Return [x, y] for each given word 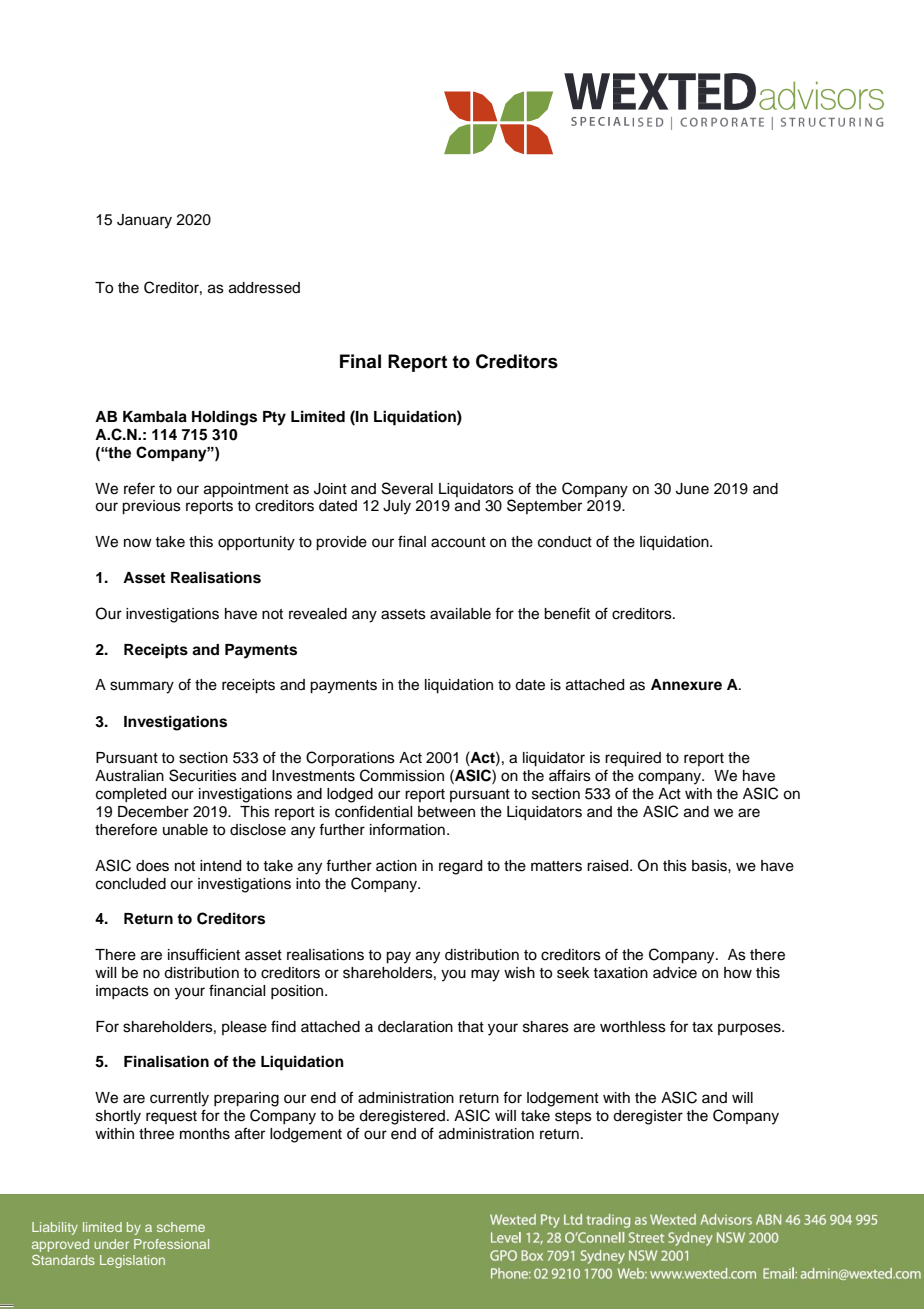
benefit [567, 613]
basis [710, 866]
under [111, 1244]
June [692, 489]
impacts [122, 992]
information [407, 829]
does [152, 866]
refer [139, 488]
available [460, 614]
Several [407, 488]
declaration [415, 1027]
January [144, 221]
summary [142, 687]
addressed [264, 288]
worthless [633, 1027]
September [544, 506]
